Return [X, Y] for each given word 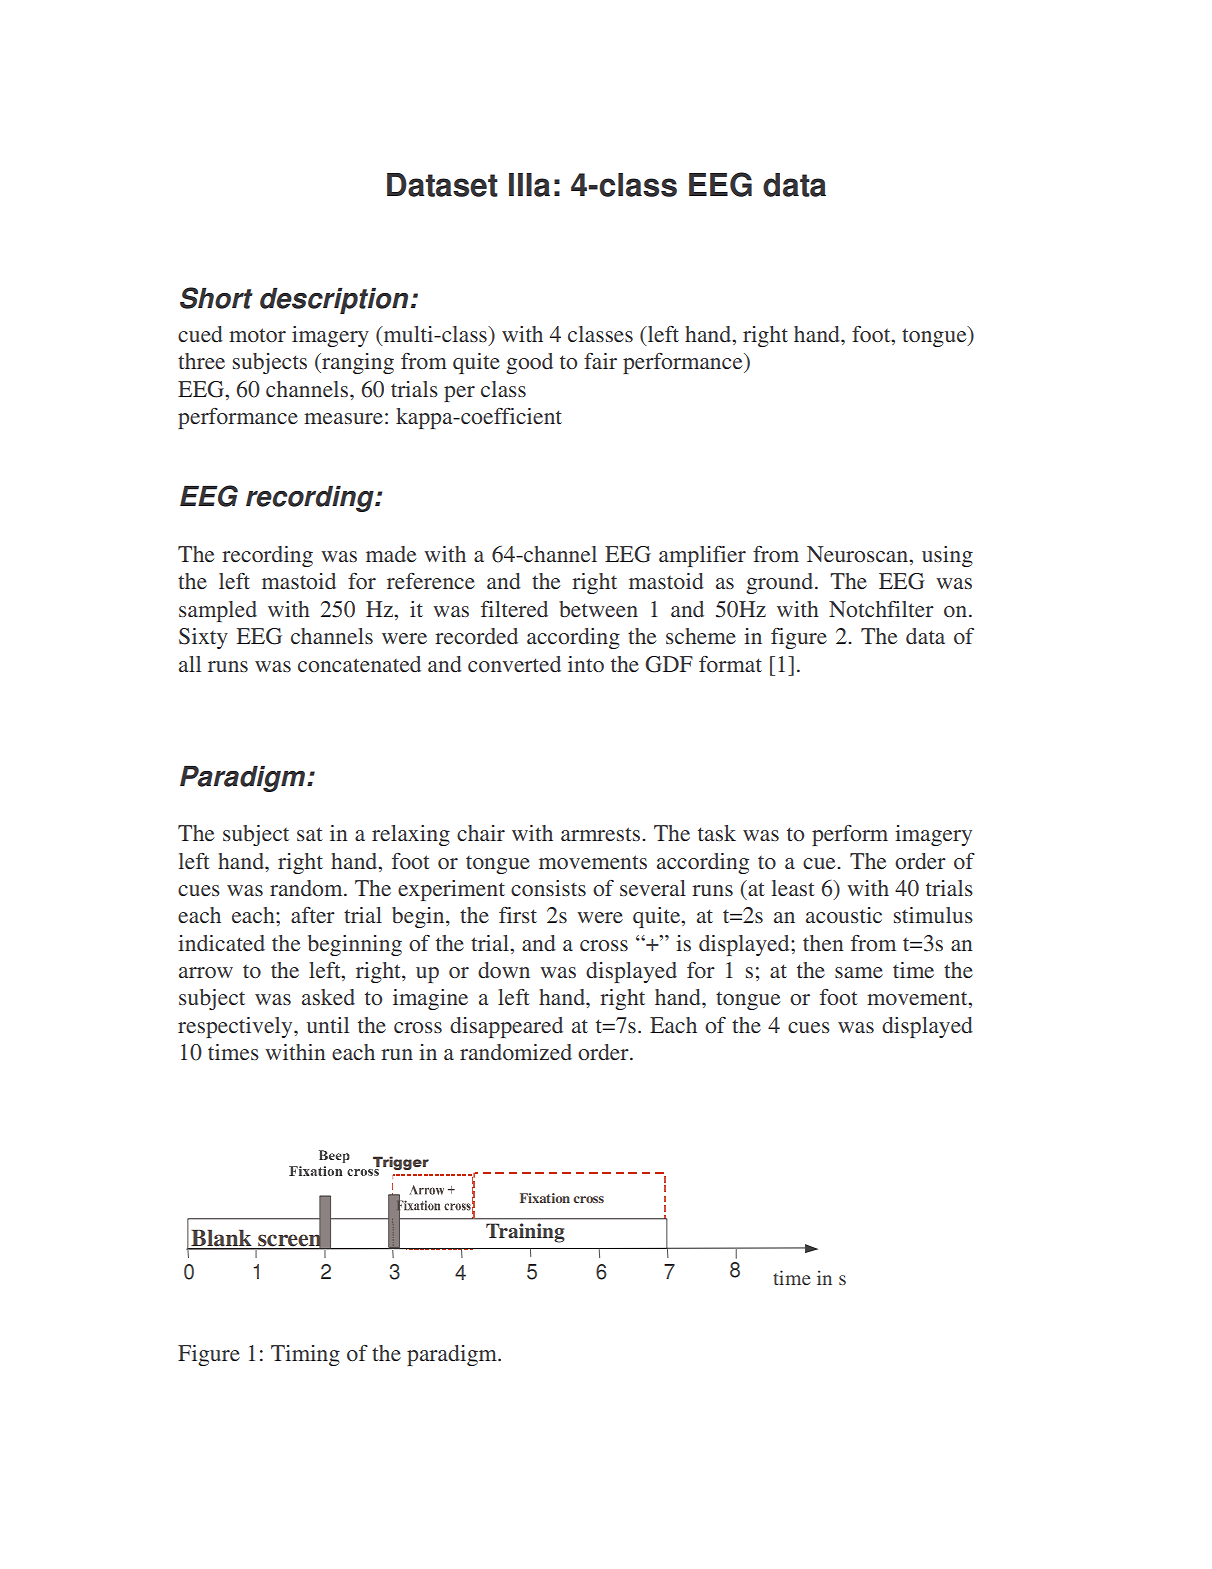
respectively [236, 1027]
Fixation [545, 1198]
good [529, 363]
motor [257, 335]
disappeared [506, 1027]
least [793, 888]
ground [781, 583]
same [859, 972]
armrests [602, 834]
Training [525, 1233]
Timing [305, 1355]
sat [310, 834]
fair [600, 361]
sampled [218, 611]
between [598, 609]
